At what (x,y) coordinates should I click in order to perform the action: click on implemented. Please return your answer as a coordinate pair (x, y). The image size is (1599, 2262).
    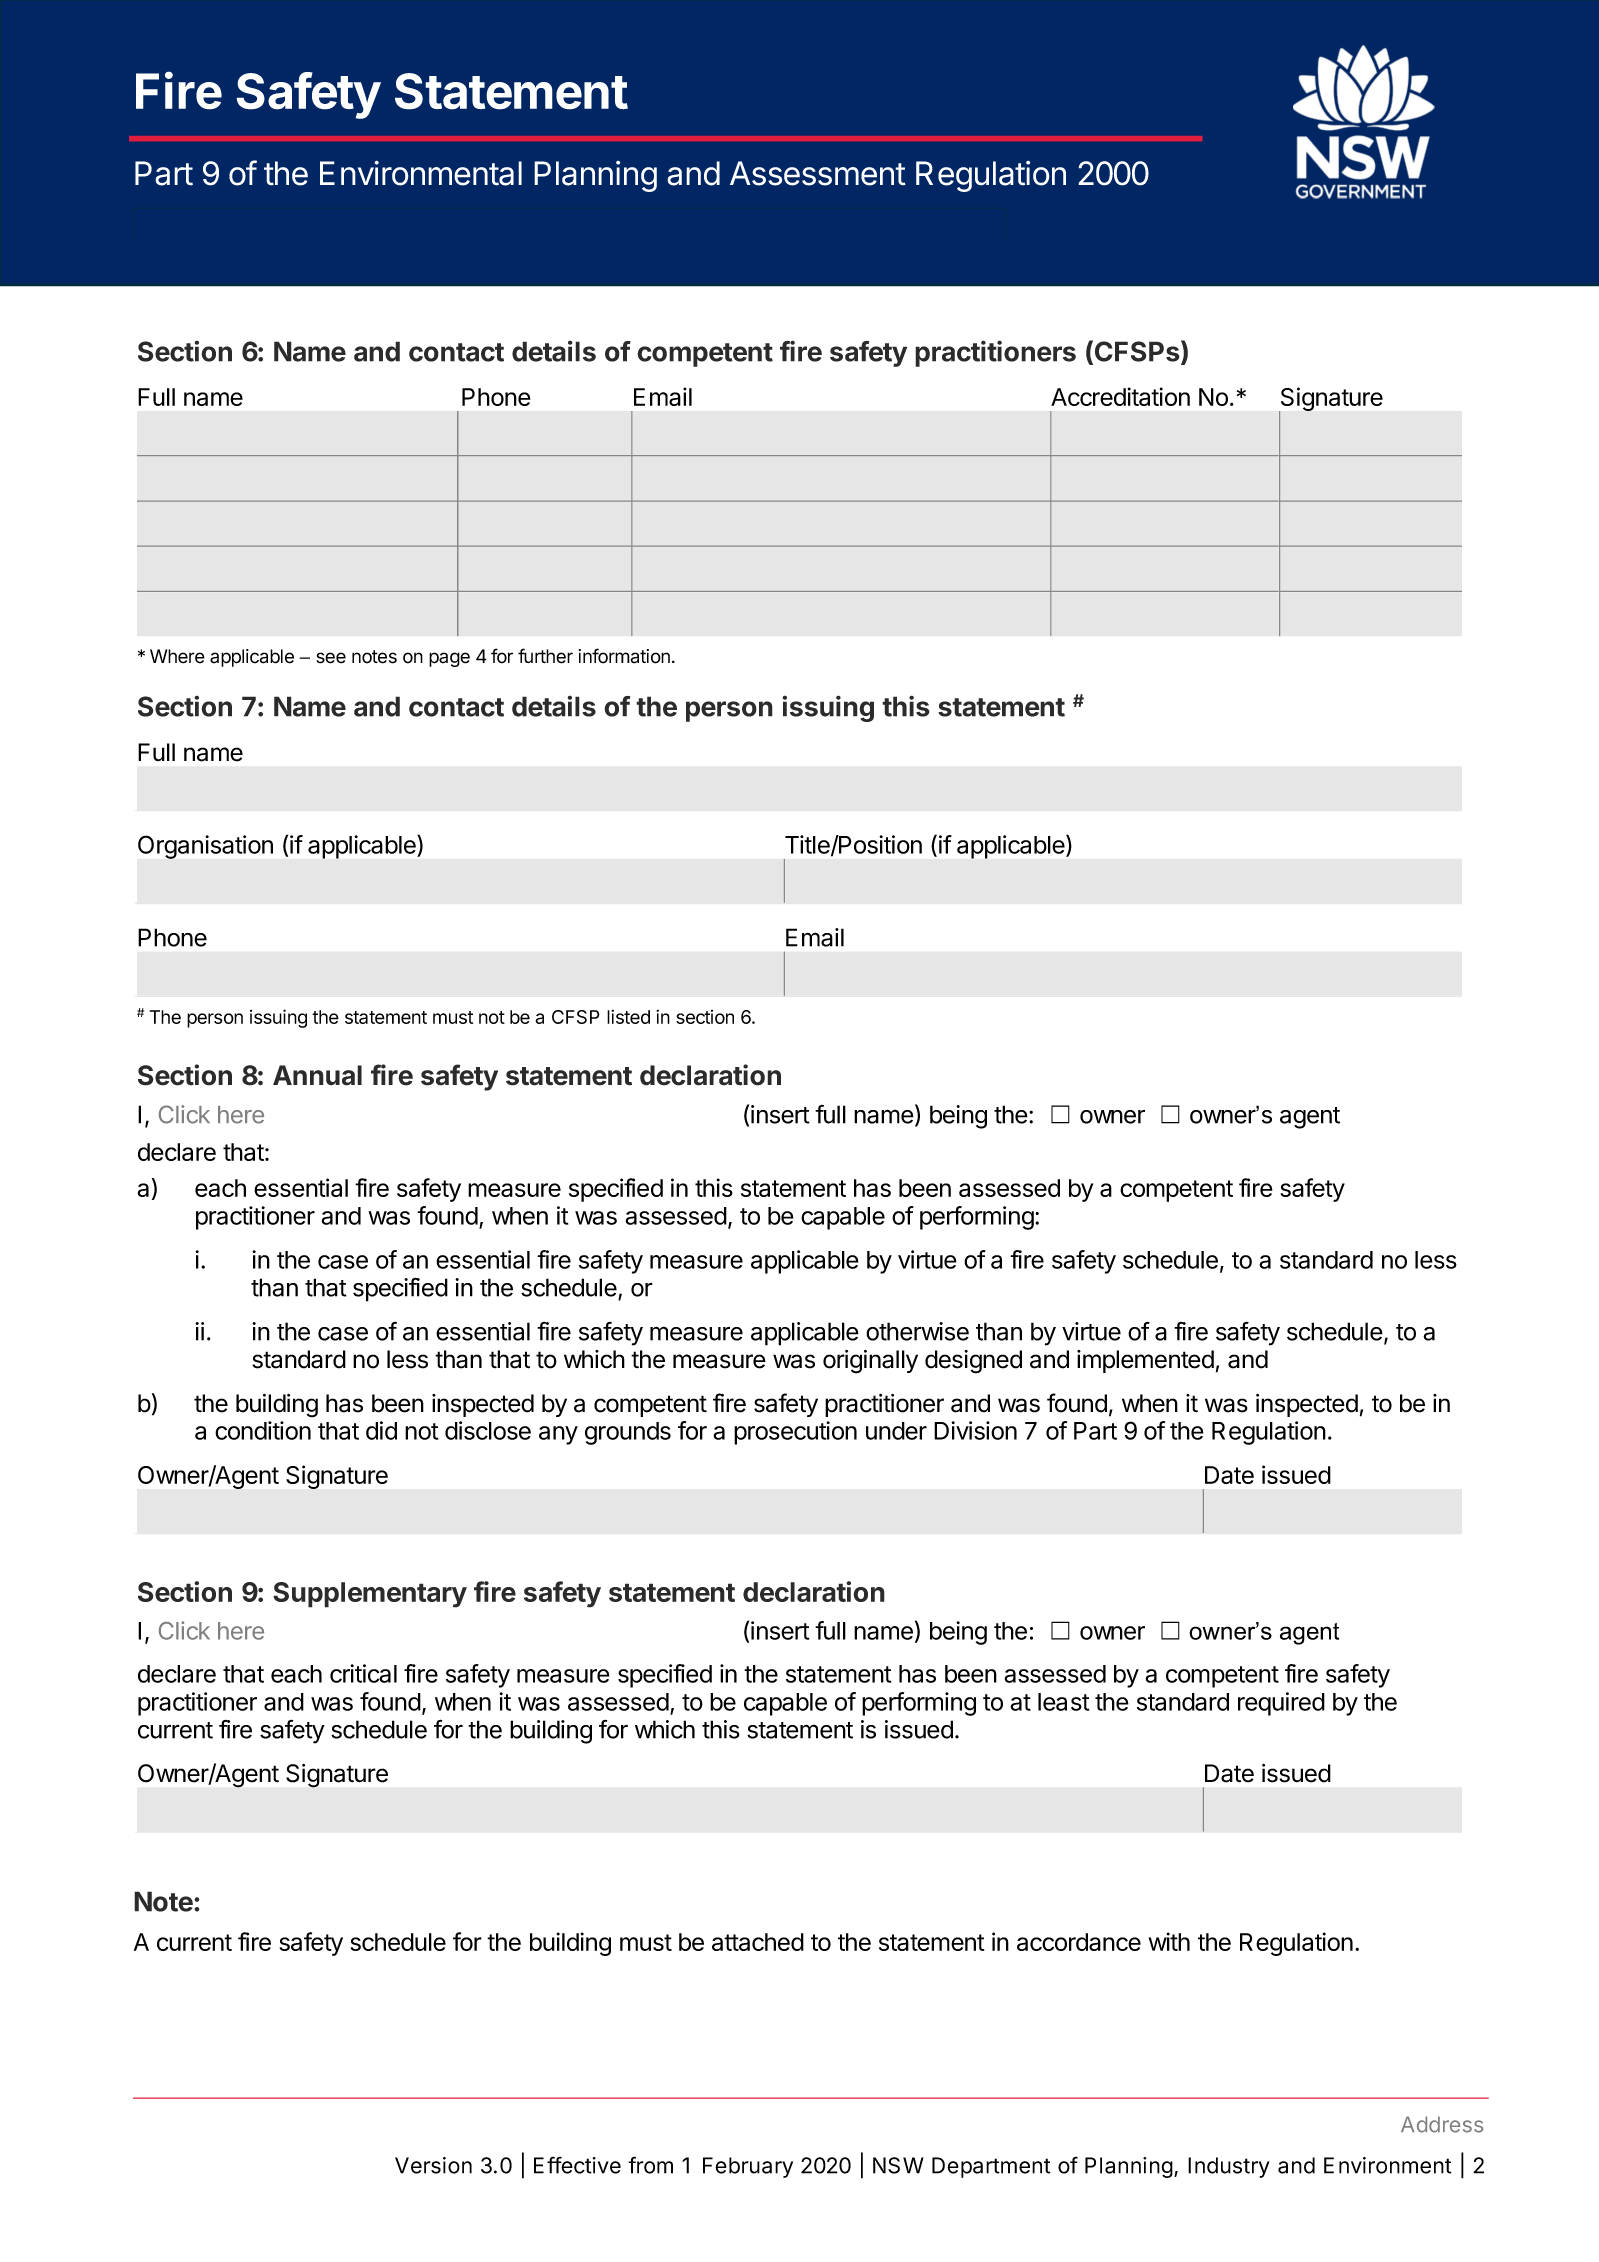
    Looking at the image, I should click on (1145, 1361).
